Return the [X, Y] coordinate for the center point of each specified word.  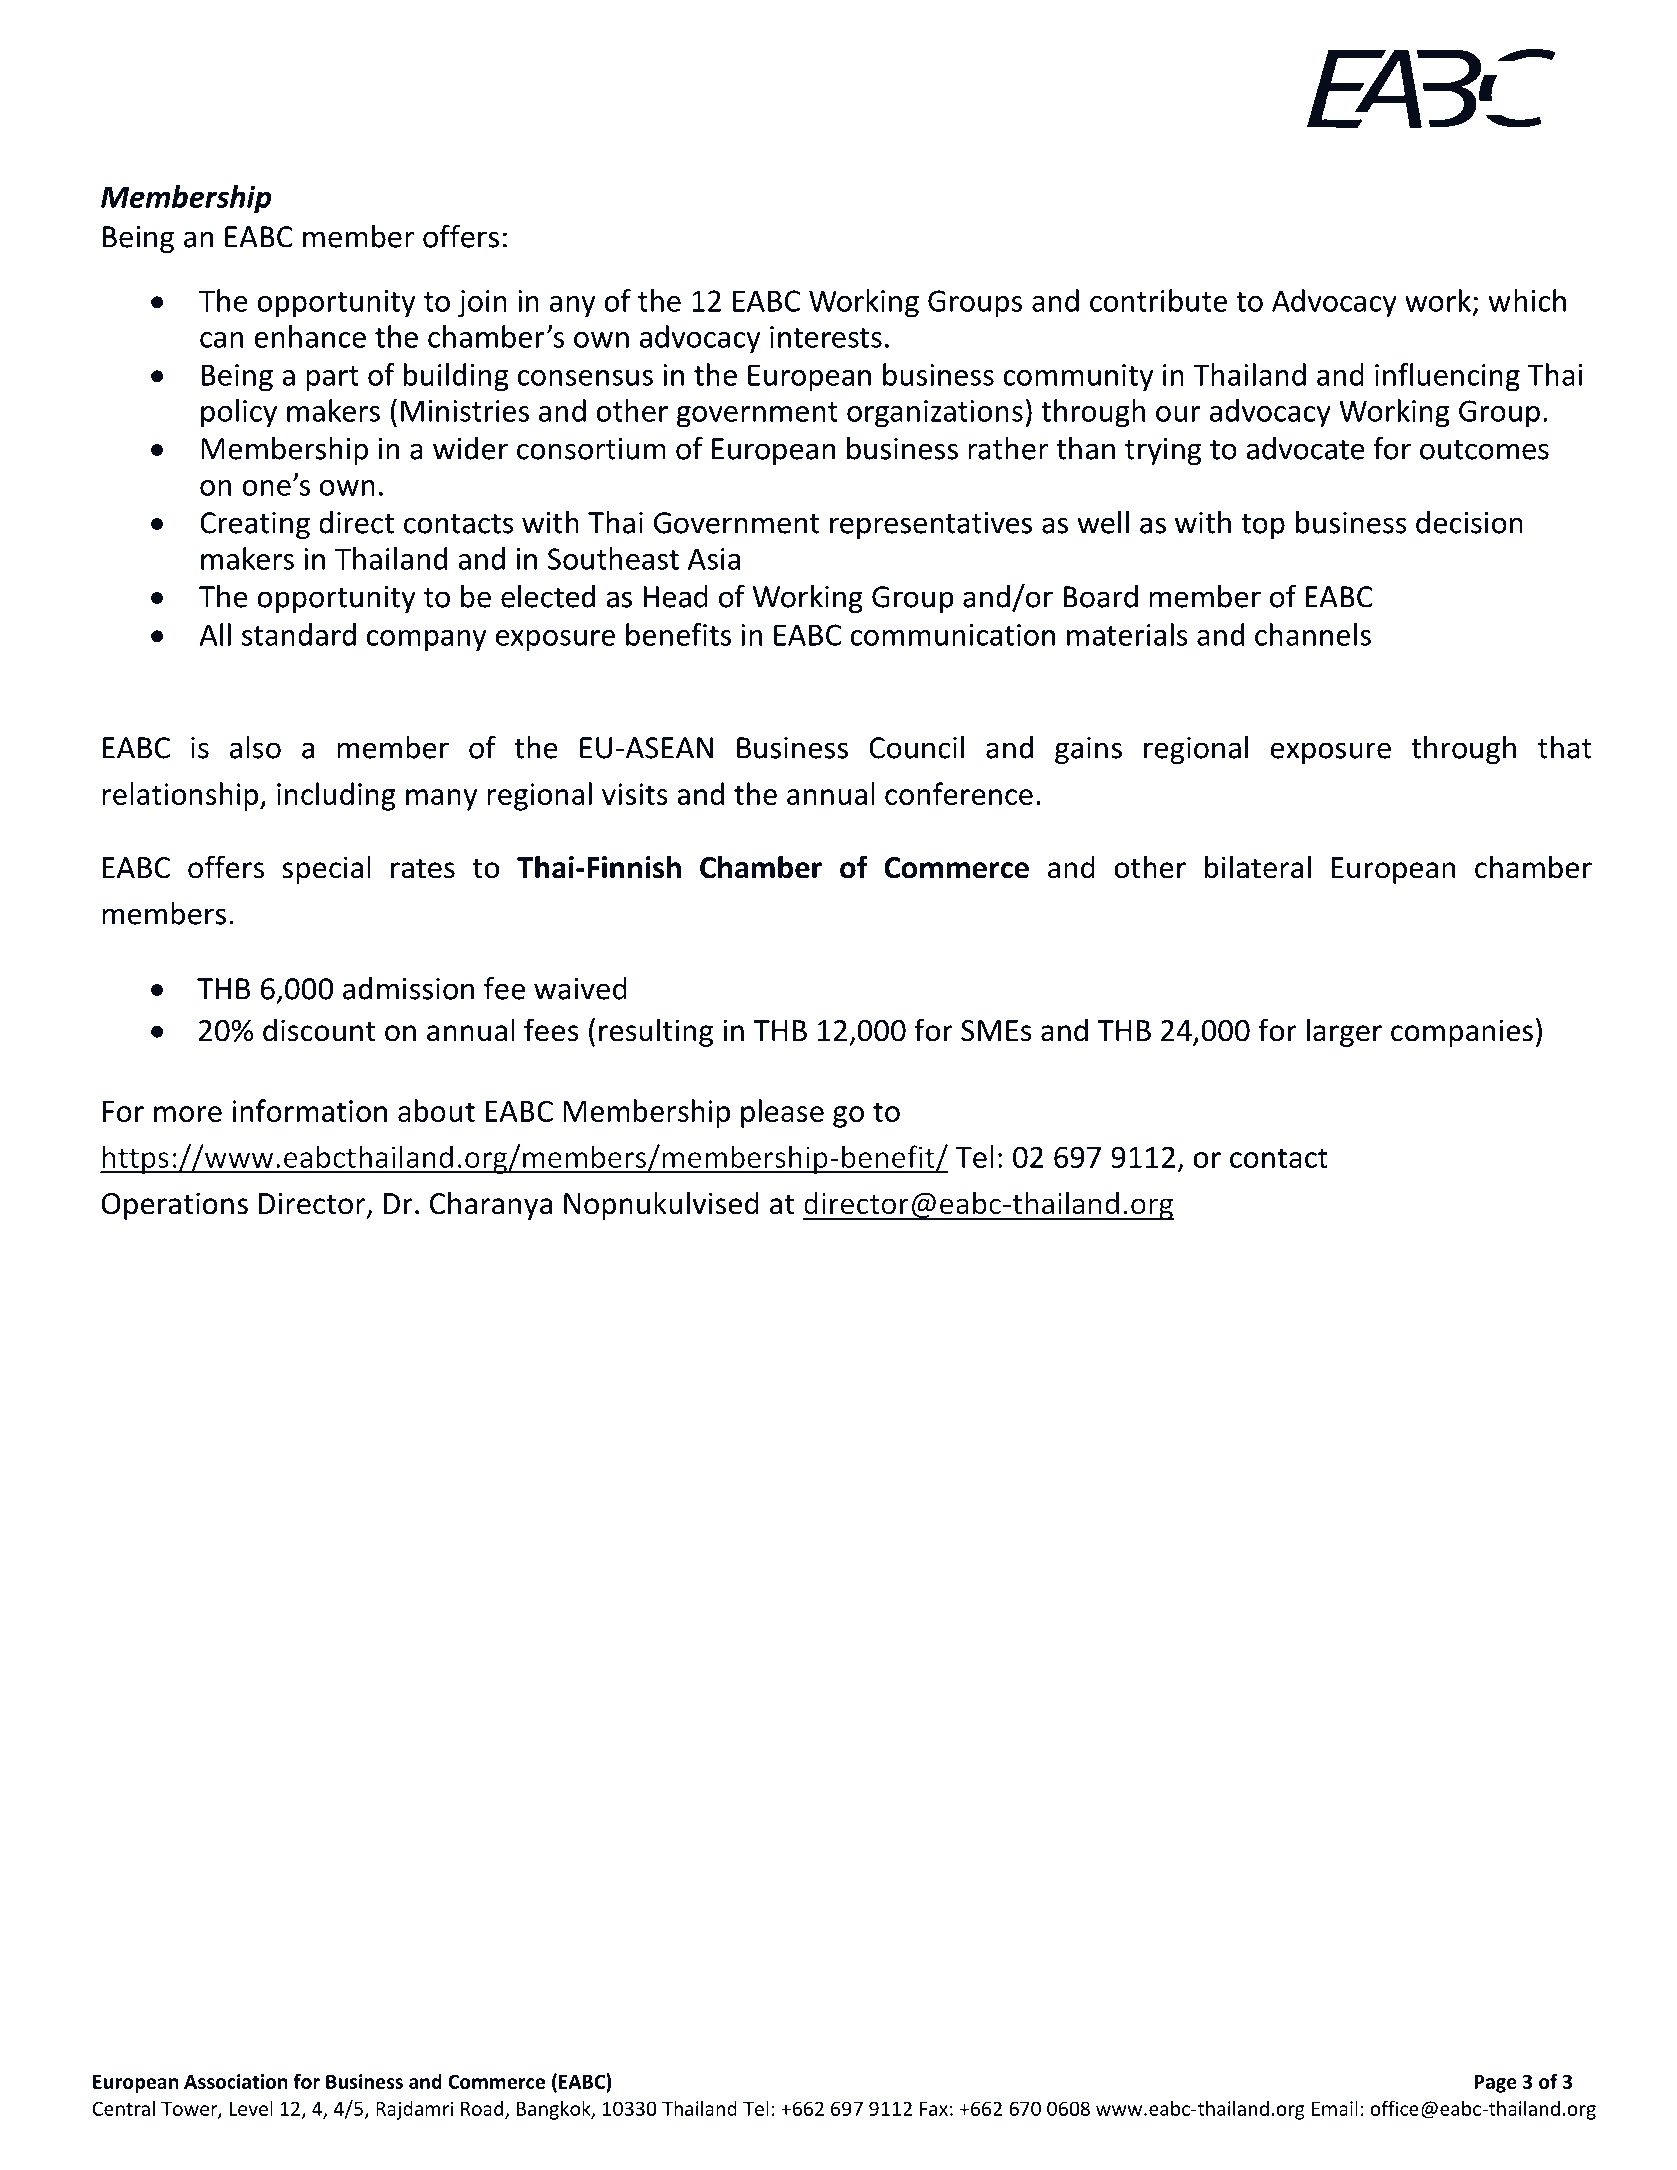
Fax [934, 2109]
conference [959, 793]
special [326, 869]
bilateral [1258, 867]
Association [236, 2081]
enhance [310, 336]
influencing [1447, 377]
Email [1335, 2108]
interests [826, 337]
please [782, 1113]
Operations [175, 1206]
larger [1344, 1032]
